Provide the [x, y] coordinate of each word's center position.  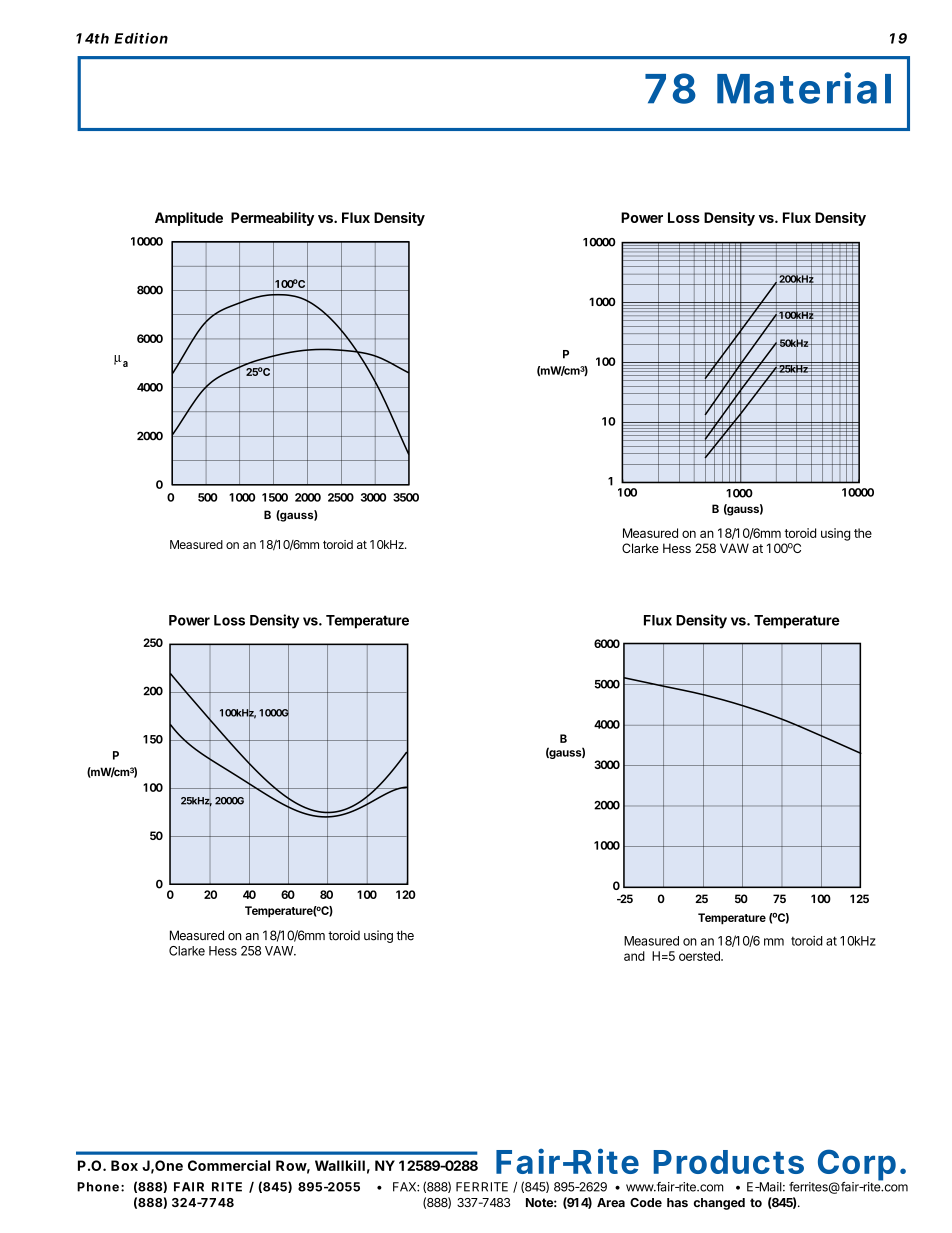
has [677, 1202]
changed [719, 1204]
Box [124, 1165]
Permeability [272, 219]
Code [646, 1202]
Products [729, 1162]
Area [611, 1202]
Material [804, 88]
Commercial [229, 1165]
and [634, 956]
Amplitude [189, 219]
